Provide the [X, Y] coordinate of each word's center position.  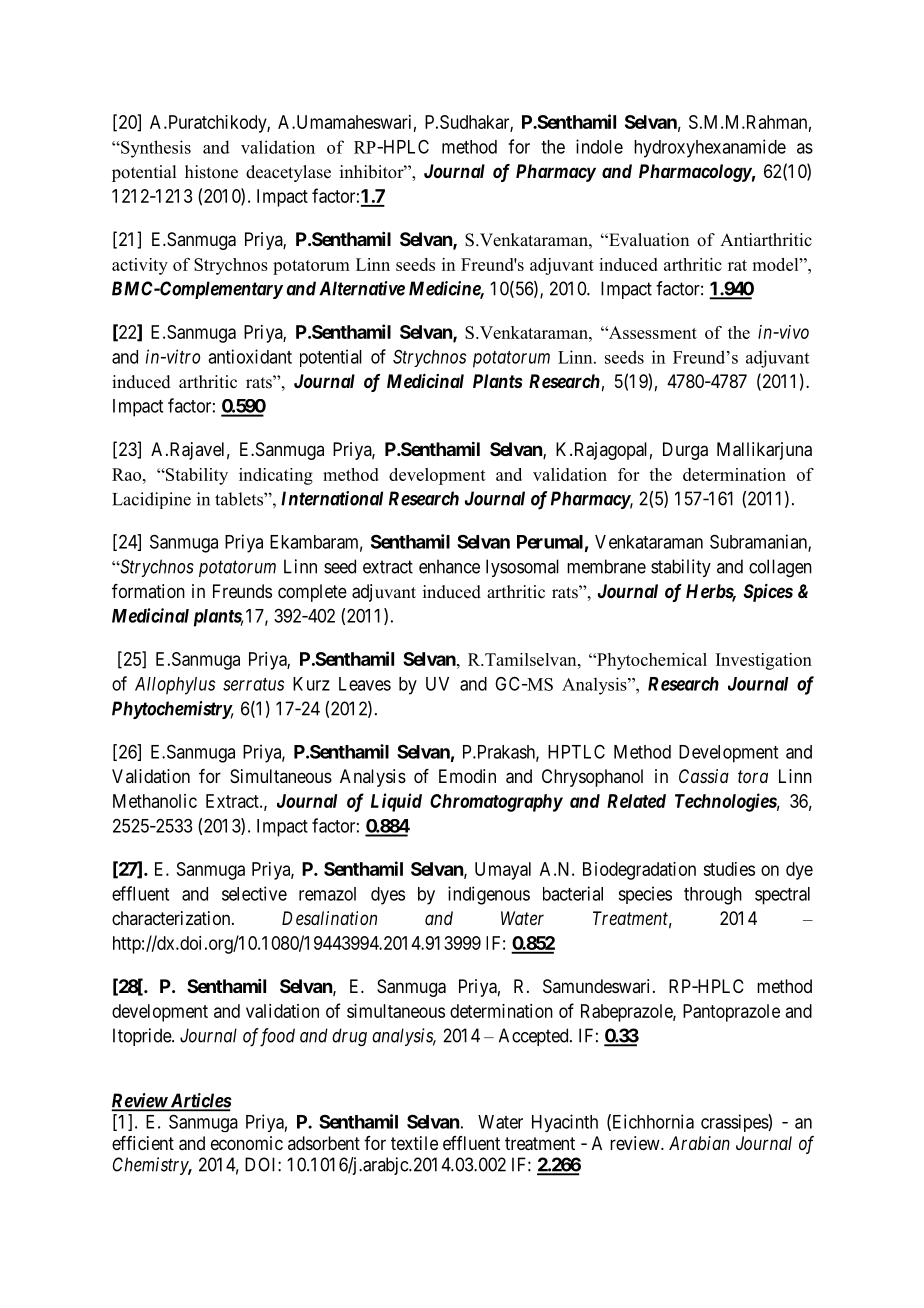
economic [247, 1143]
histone [211, 172]
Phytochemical [651, 661]
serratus [253, 684]
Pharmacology [695, 173]
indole [599, 146]
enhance [449, 566]
